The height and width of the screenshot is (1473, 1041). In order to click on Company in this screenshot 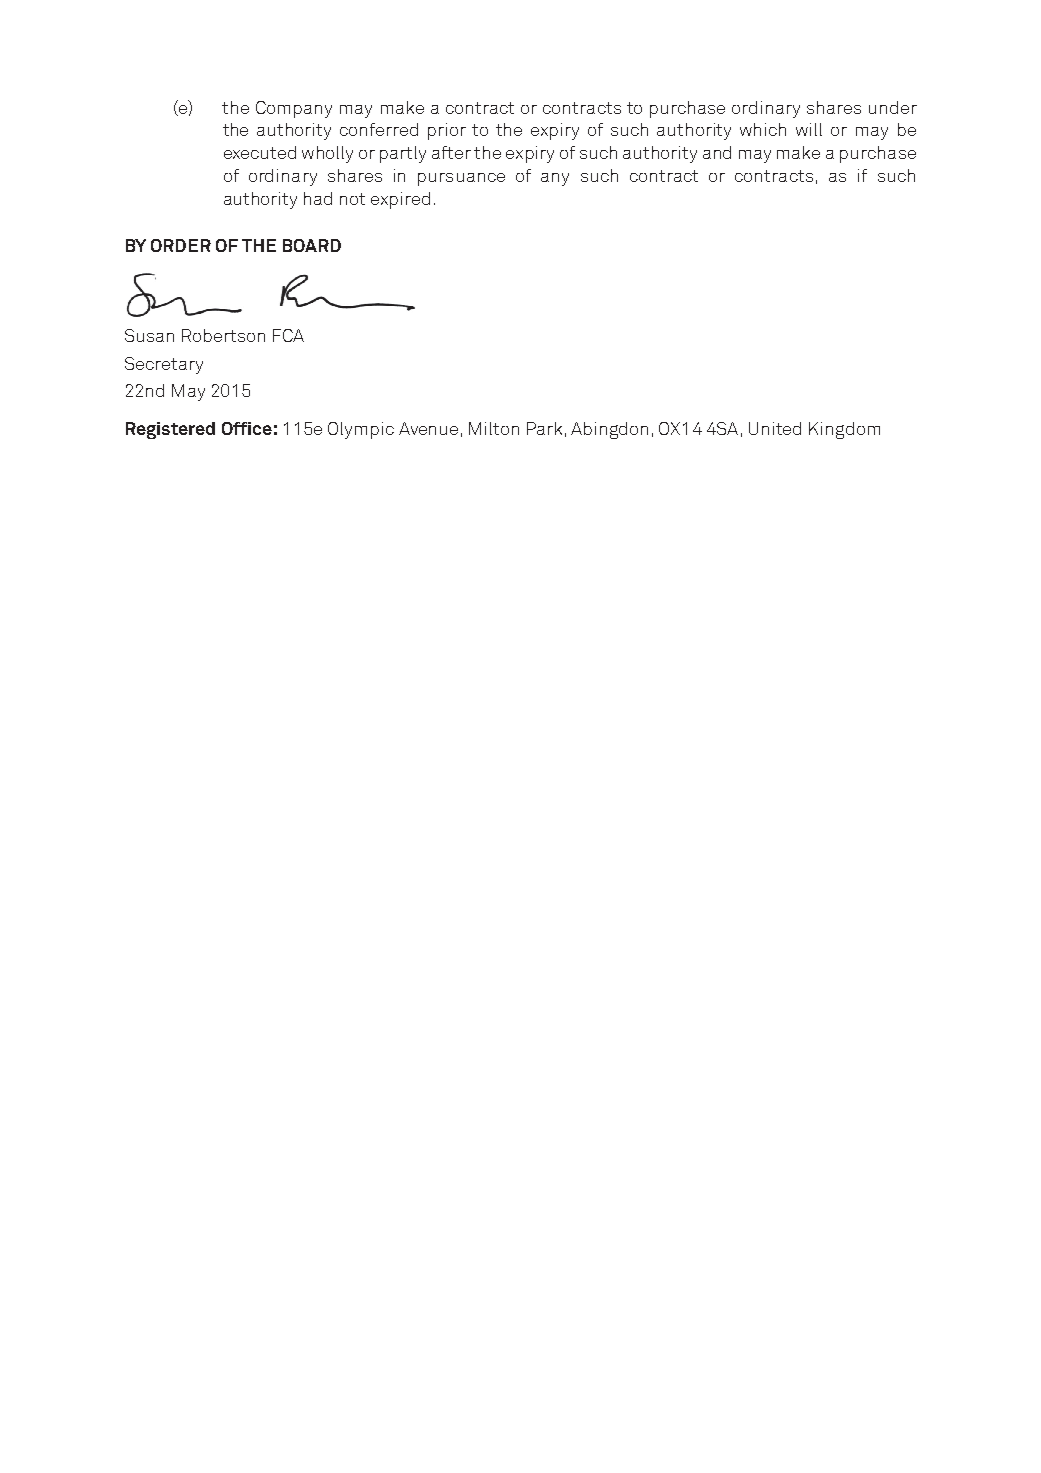, I will do `click(294, 109)`.
